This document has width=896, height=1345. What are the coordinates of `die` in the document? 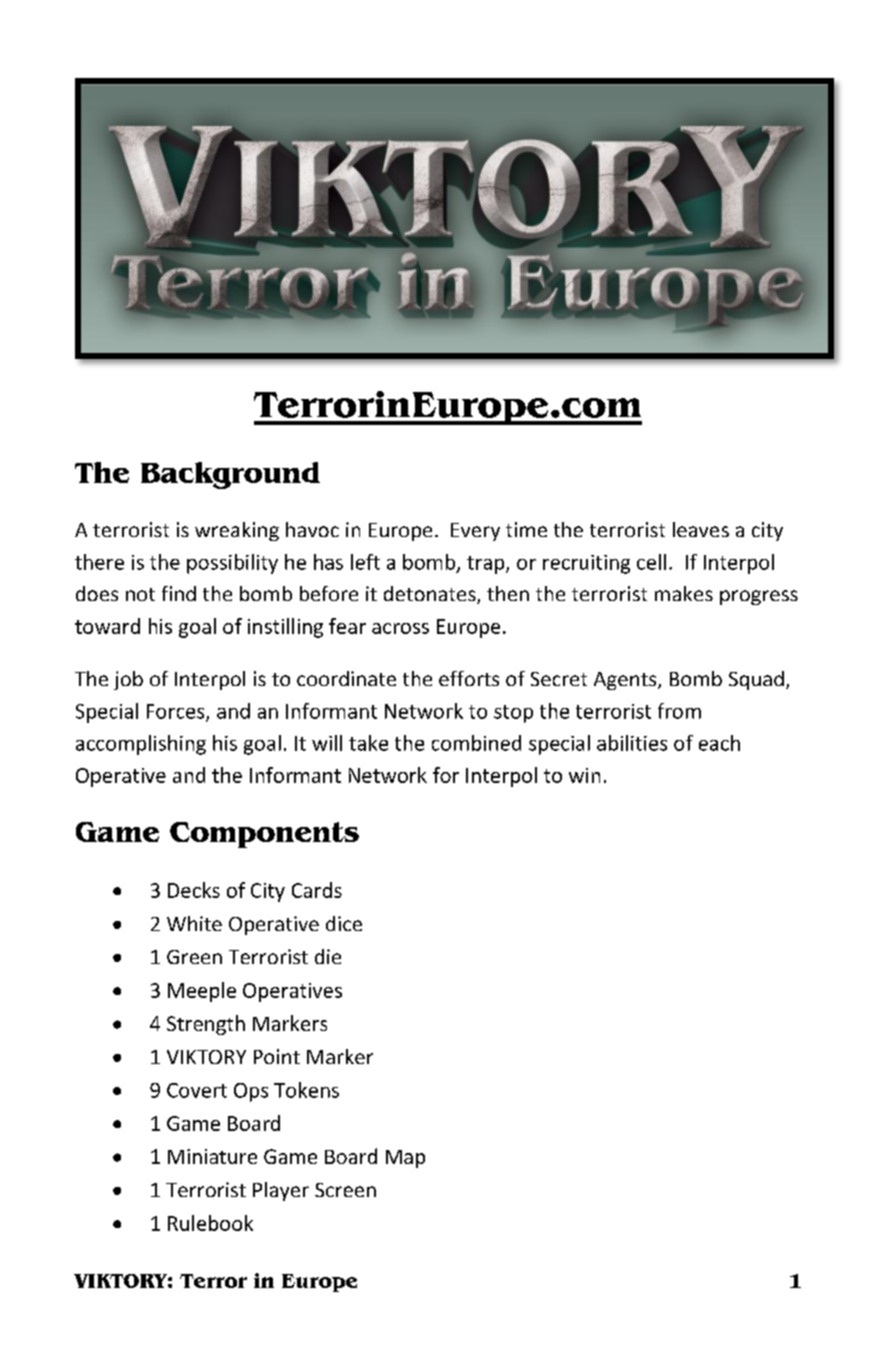 It's located at (328, 956).
